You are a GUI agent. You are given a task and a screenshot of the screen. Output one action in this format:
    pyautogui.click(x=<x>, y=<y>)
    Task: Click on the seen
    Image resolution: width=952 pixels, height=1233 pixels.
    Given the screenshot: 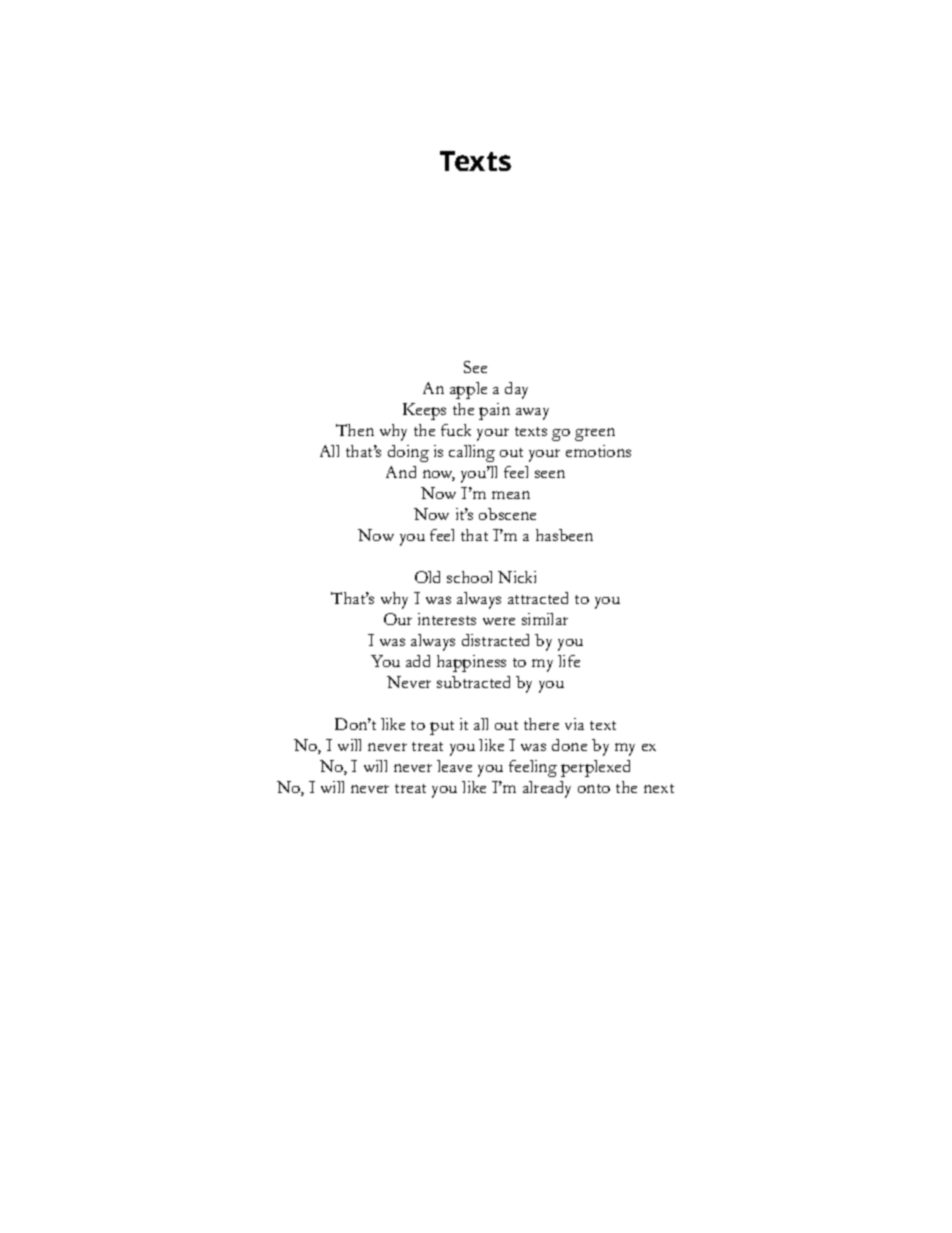 What is the action you would take?
    pyautogui.click(x=550, y=474)
